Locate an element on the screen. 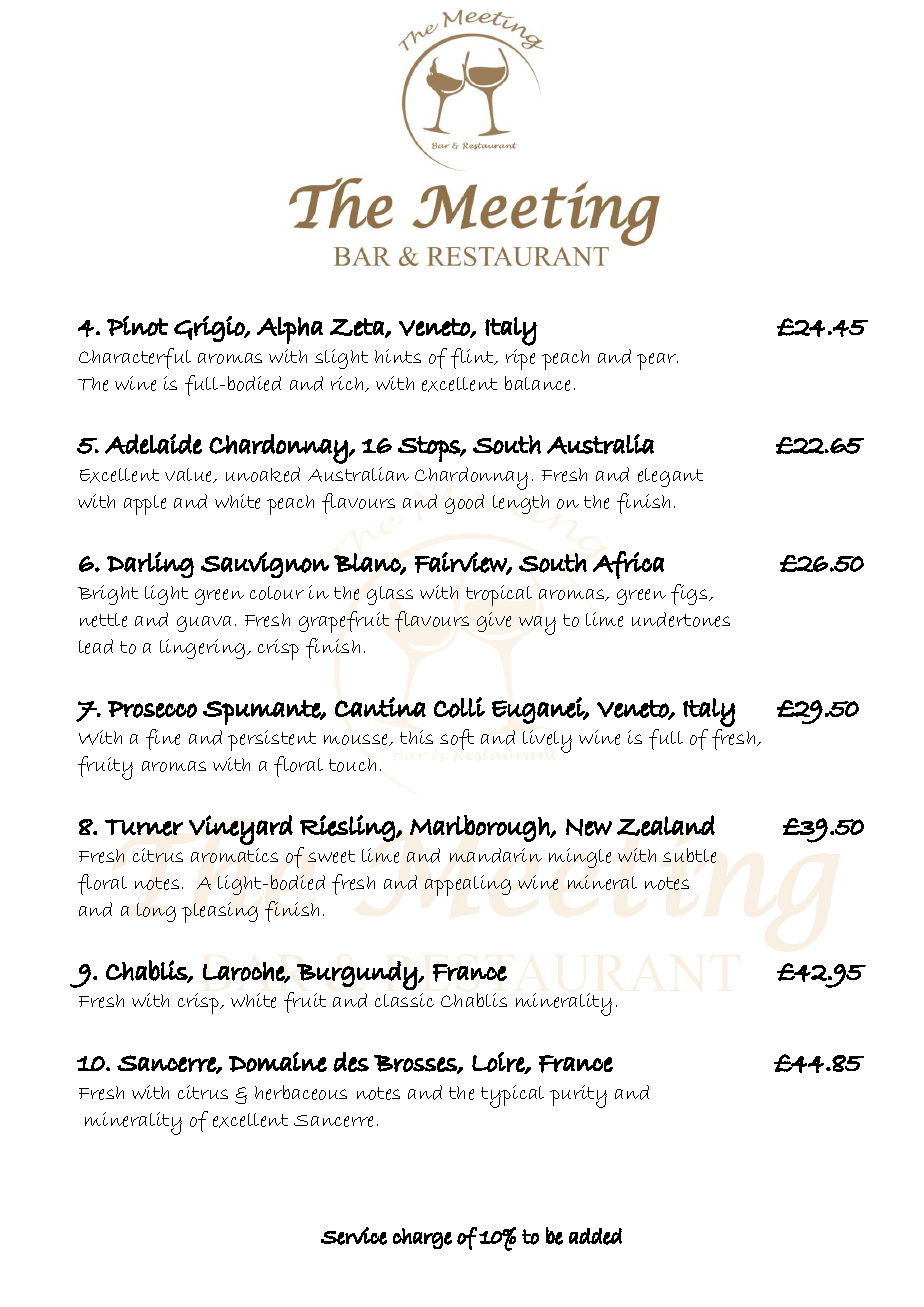 The height and width of the screenshot is (1307, 924). hints is located at coordinates (398, 356).
